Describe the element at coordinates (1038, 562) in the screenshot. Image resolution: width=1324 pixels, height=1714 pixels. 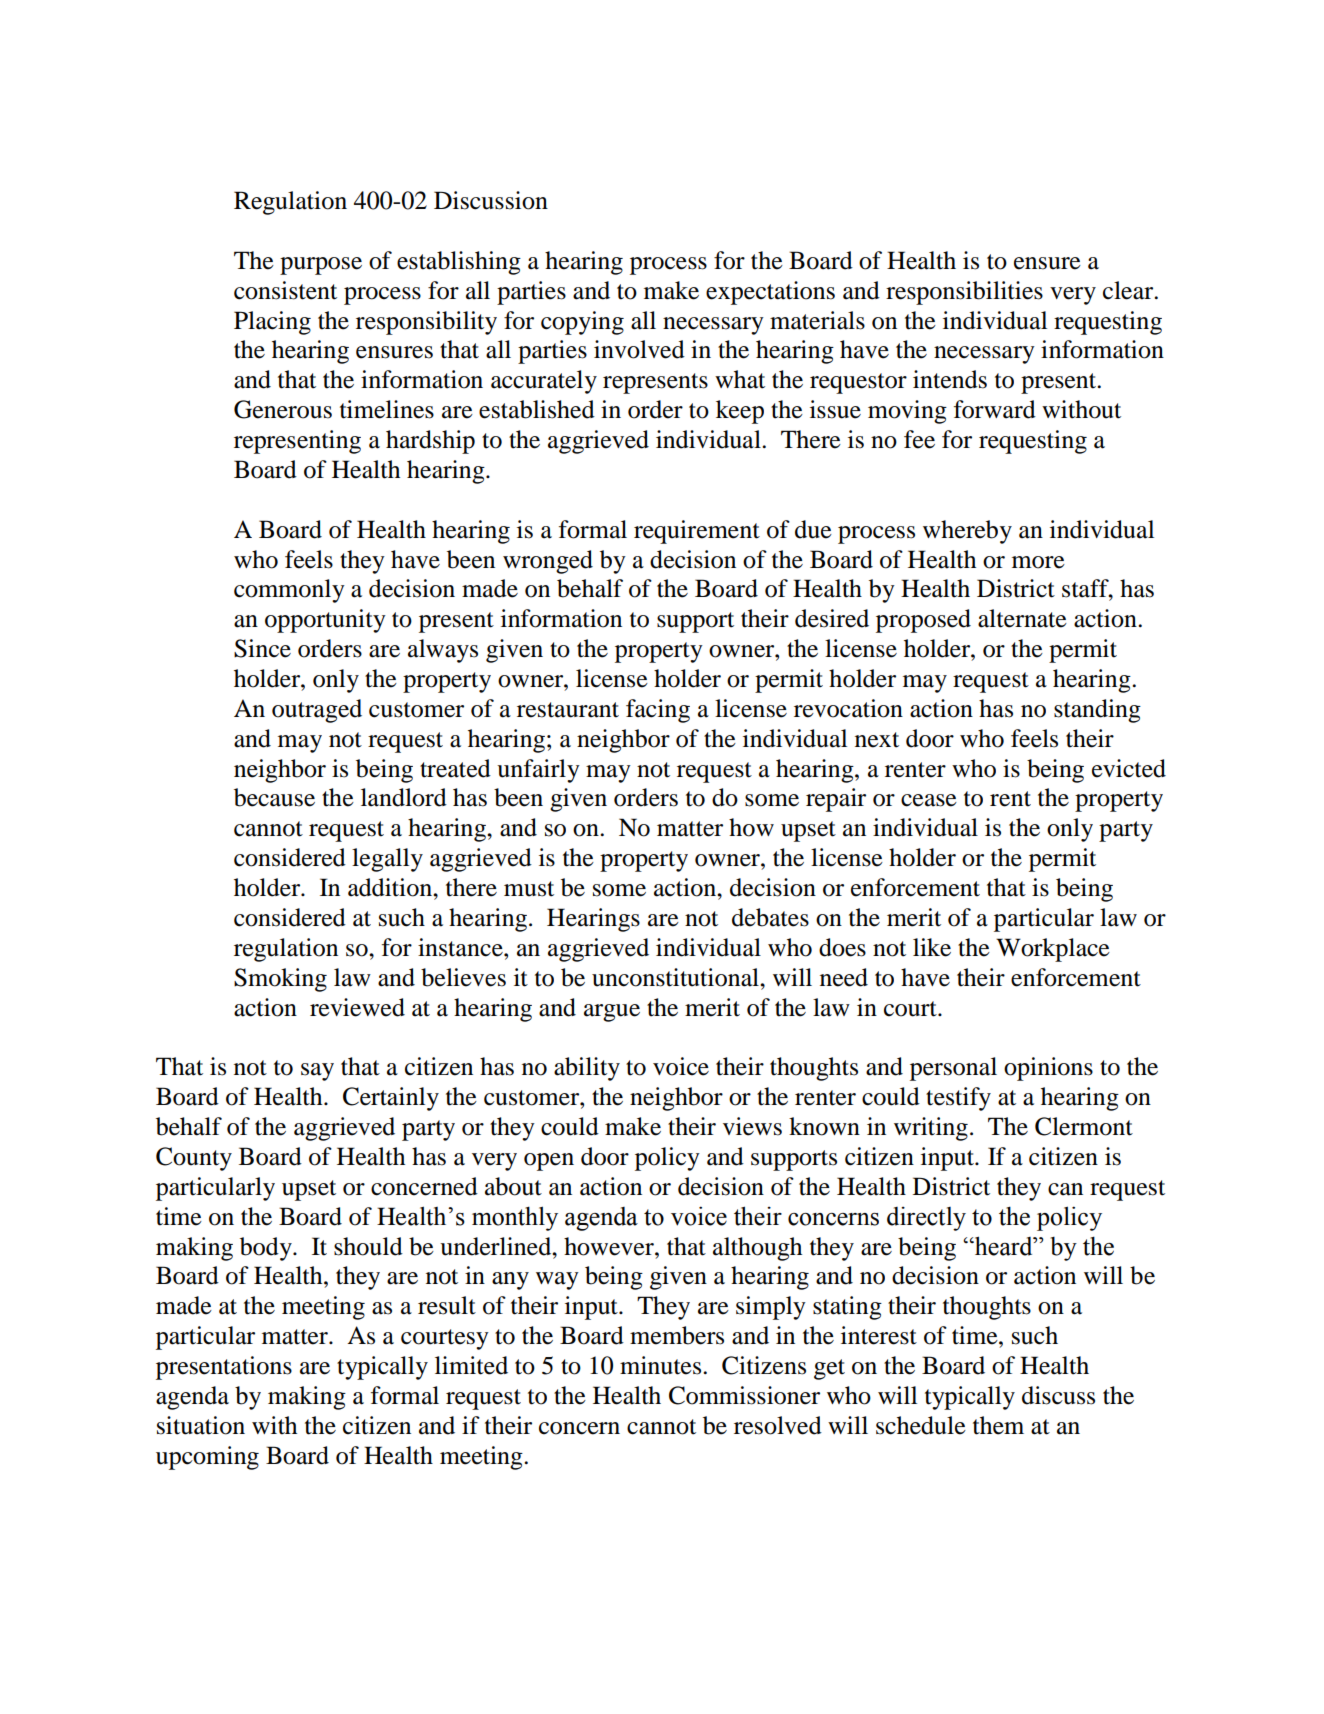
I see `more` at that location.
